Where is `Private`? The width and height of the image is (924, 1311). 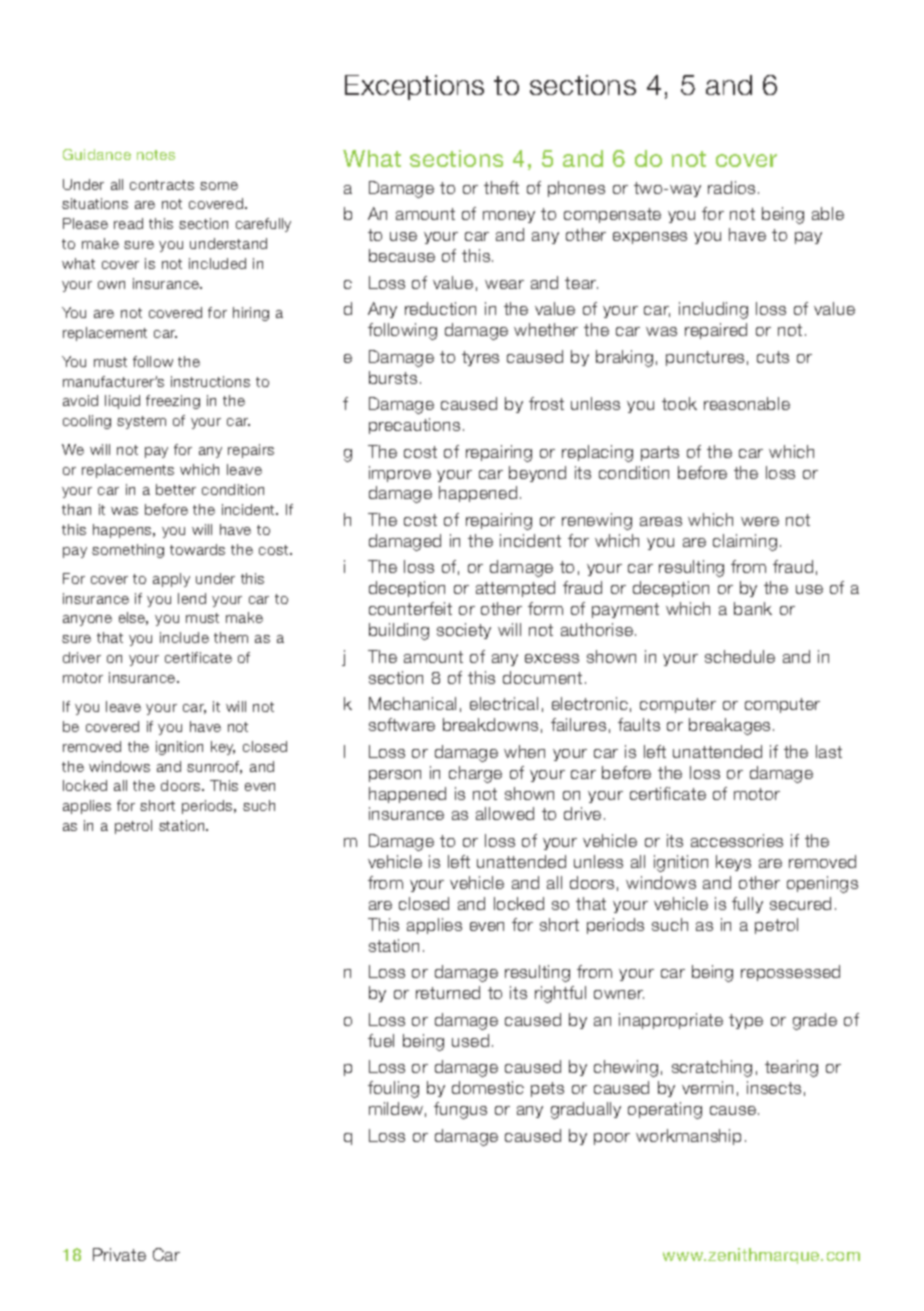 Private is located at coordinates (119, 1254).
